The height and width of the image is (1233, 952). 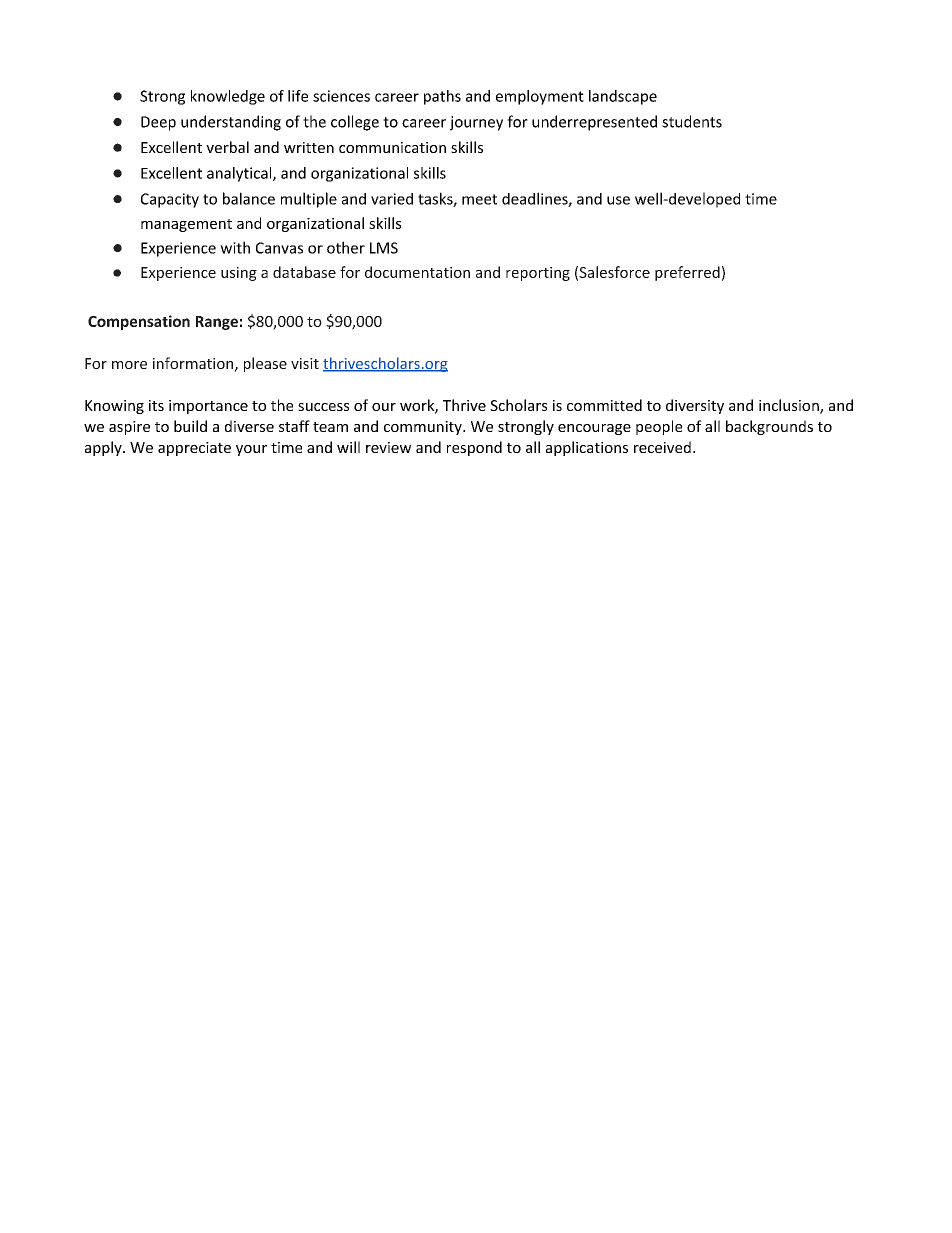 What do you see at coordinates (217, 323) in the image?
I see `Range` at bounding box center [217, 323].
